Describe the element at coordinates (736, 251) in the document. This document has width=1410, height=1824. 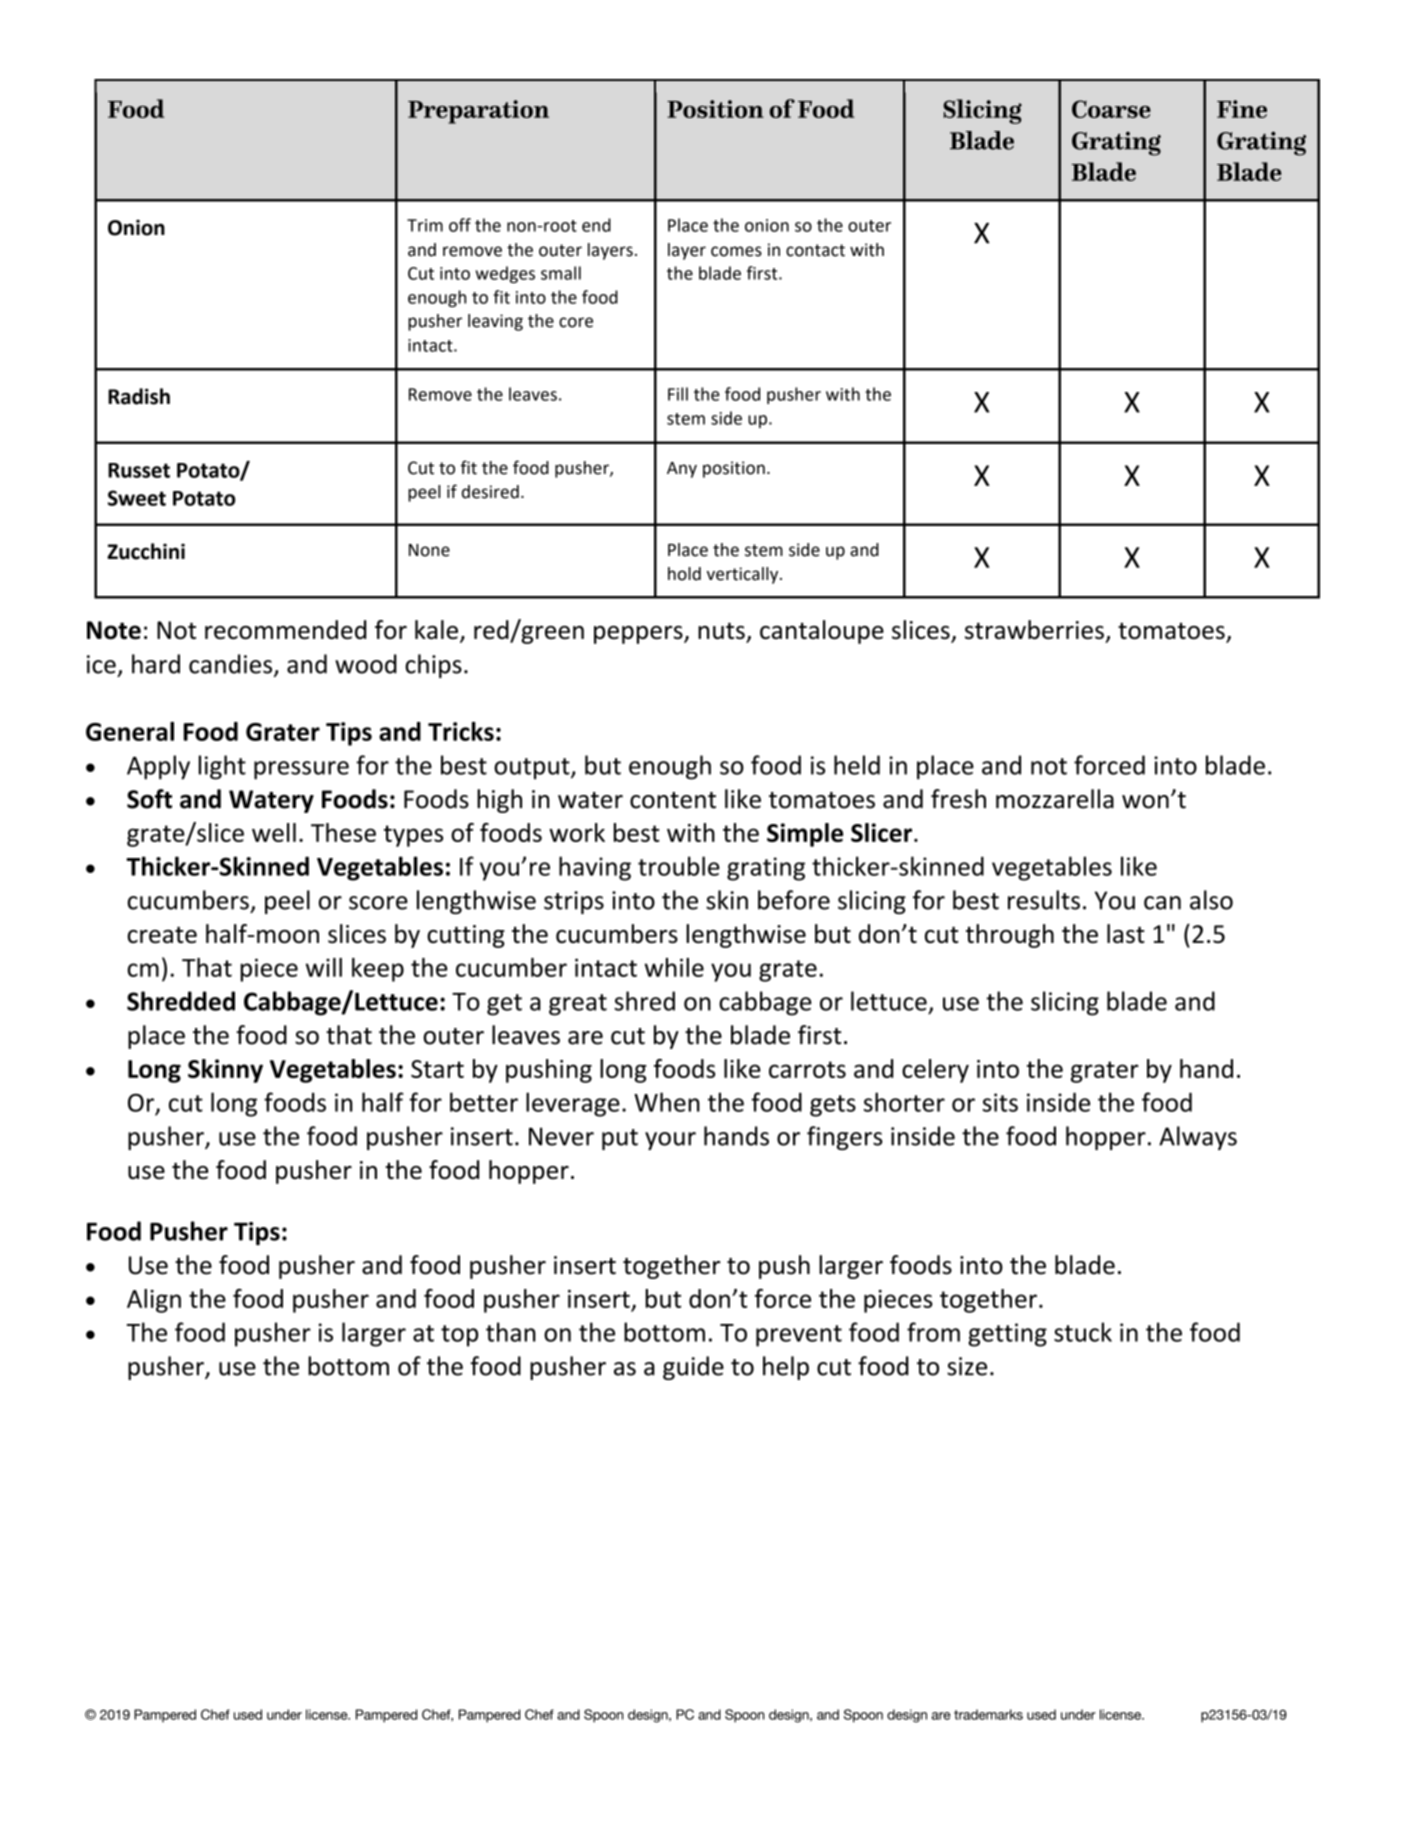
I see `comes` at that location.
